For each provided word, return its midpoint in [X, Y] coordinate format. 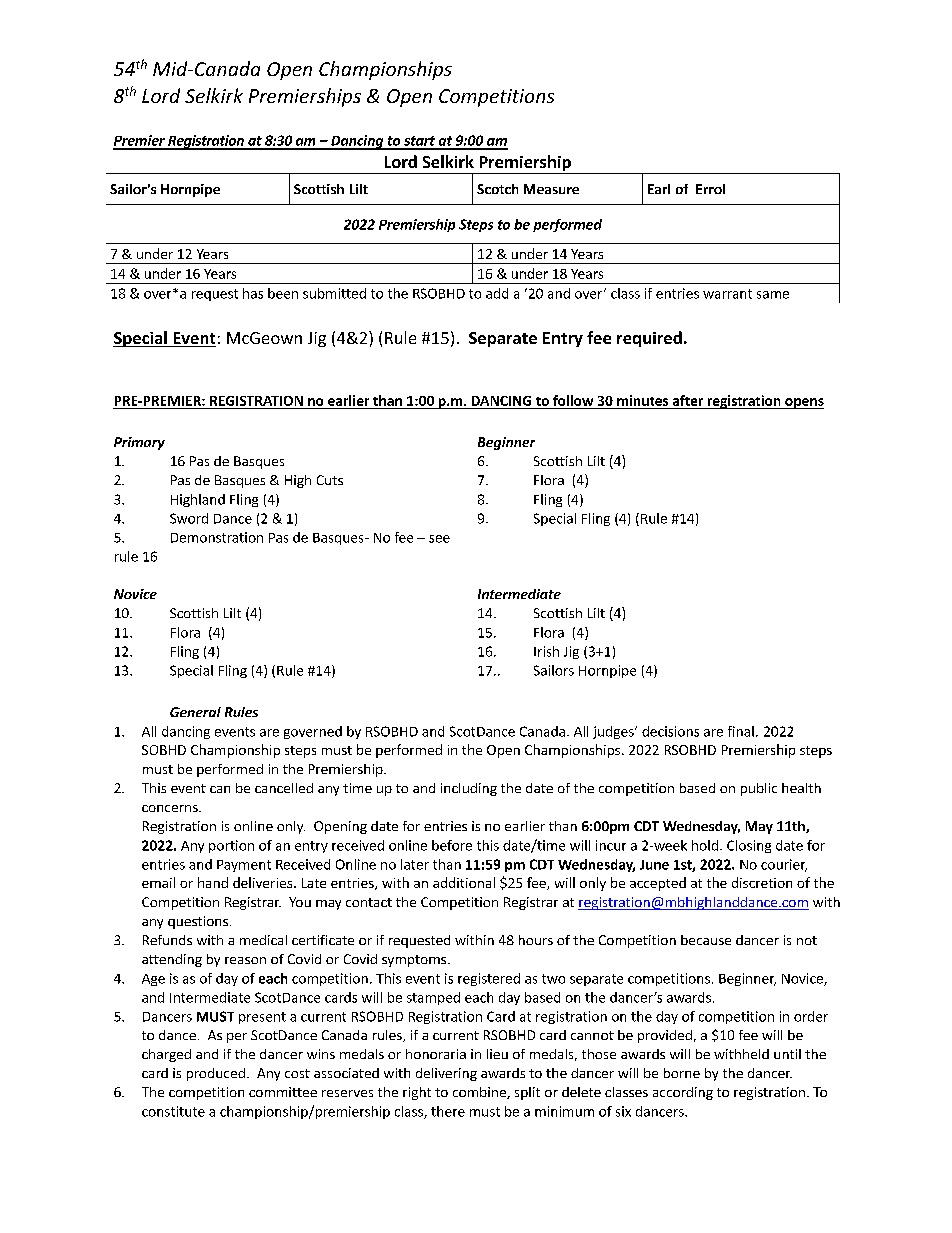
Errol [710, 189]
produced [216, 1074]
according [683, 1093]
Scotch [497, 189]
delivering [446, 1074]
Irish [546, 651]
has [253, 293]
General [195, 712]
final [741, 731]
